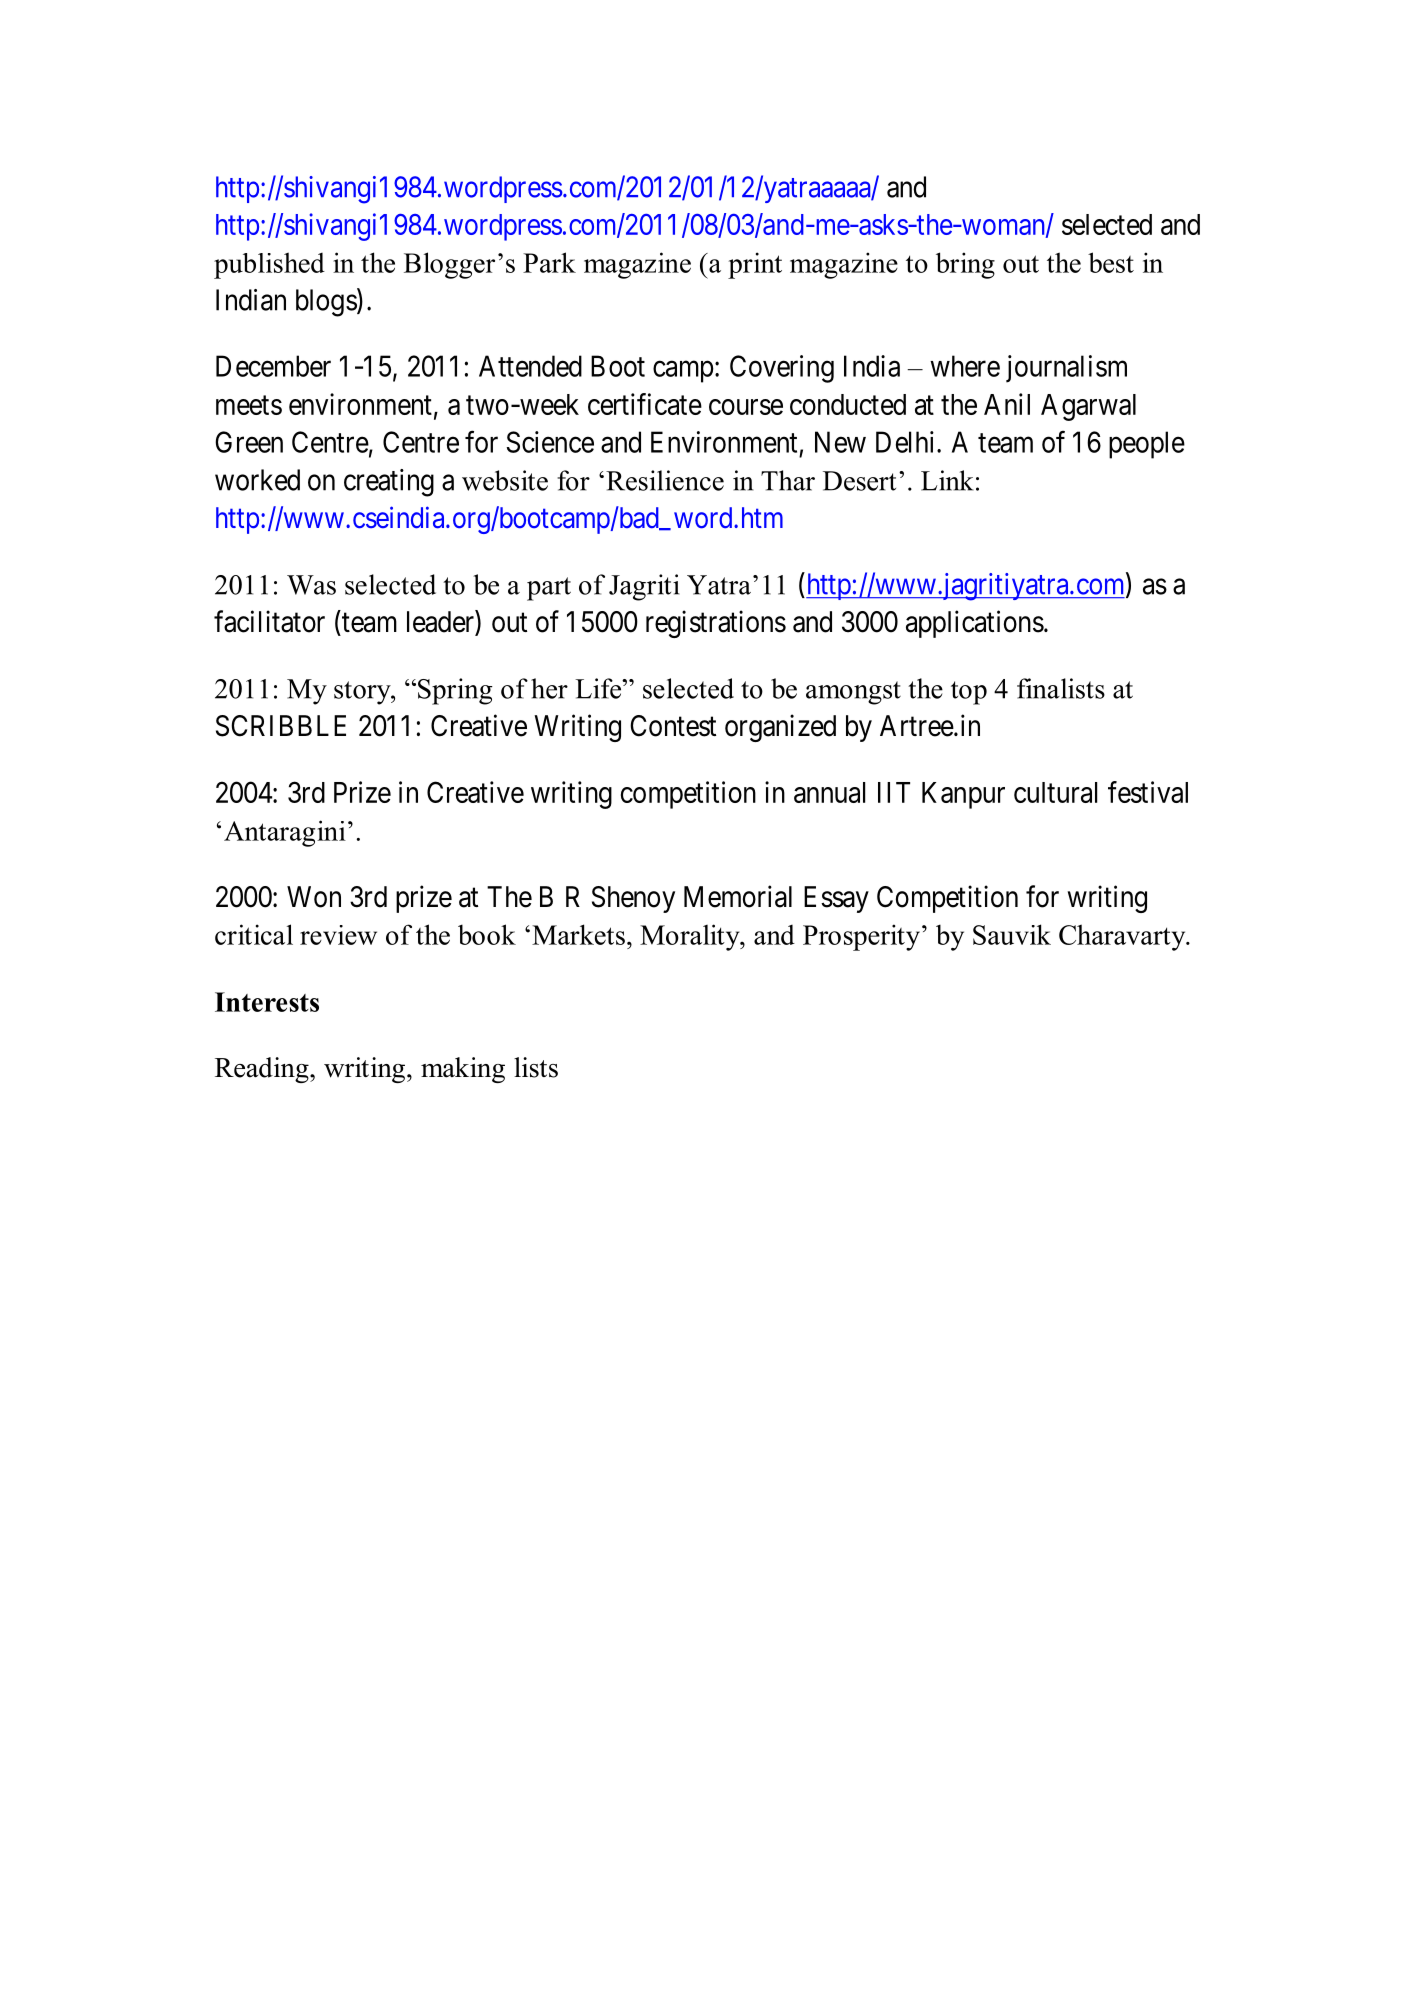 The image size is (1416, 2004). What do you see at coordinates (1055, 792) in the document?
I see `cultural` at bounding box center [1055, 792].
